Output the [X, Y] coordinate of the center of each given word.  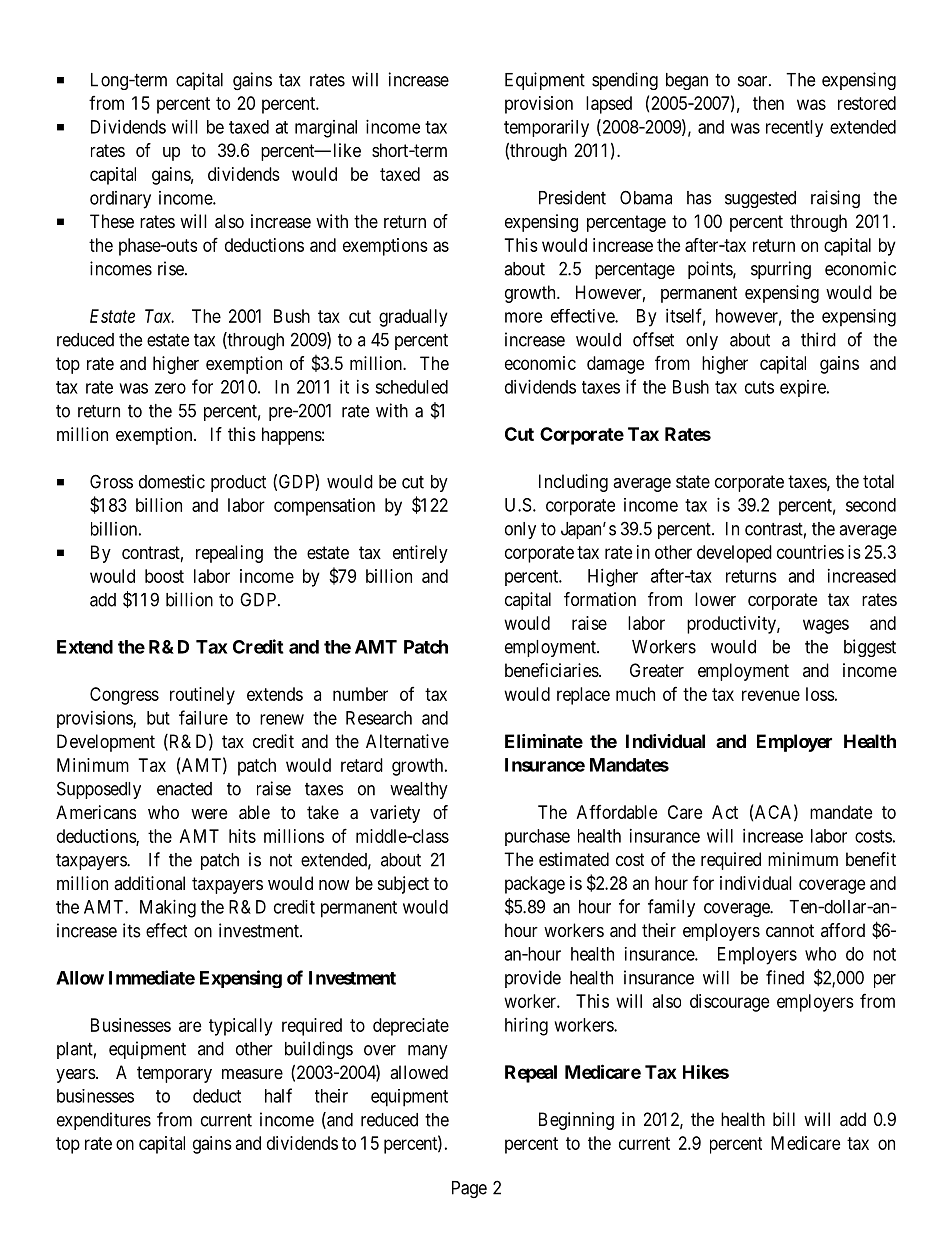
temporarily [546, 128]
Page [469, 1189]
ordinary [120, 200]
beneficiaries [552, 670]
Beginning [576, 1121]
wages [826, 626]
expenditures [104, 1121]
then [768, 103]
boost [164, 576]
